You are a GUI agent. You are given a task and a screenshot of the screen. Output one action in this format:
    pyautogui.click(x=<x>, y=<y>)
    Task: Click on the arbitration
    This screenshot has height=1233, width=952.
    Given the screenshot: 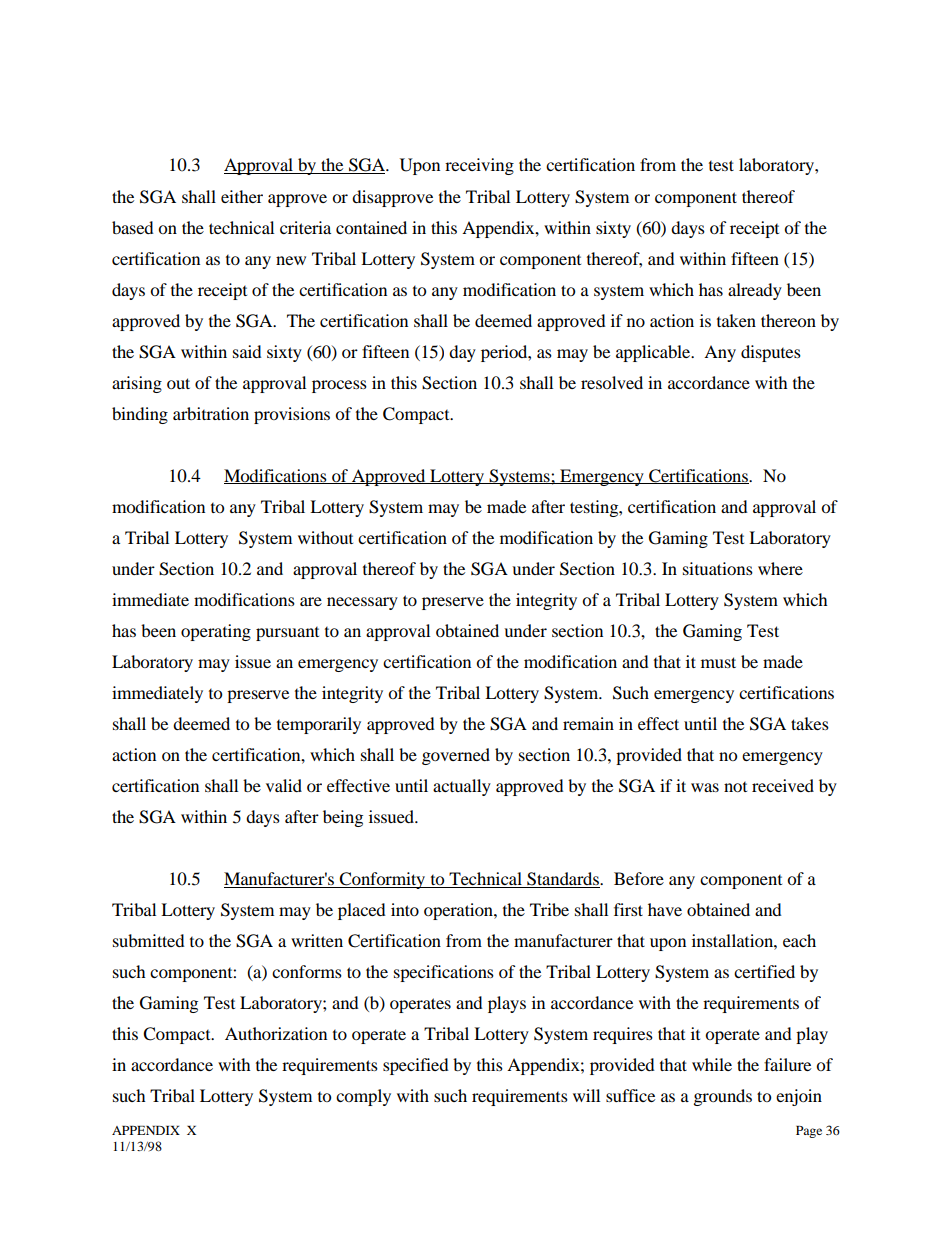 What is the action you would take?
    pyautogui.click(x=211, y=413)
